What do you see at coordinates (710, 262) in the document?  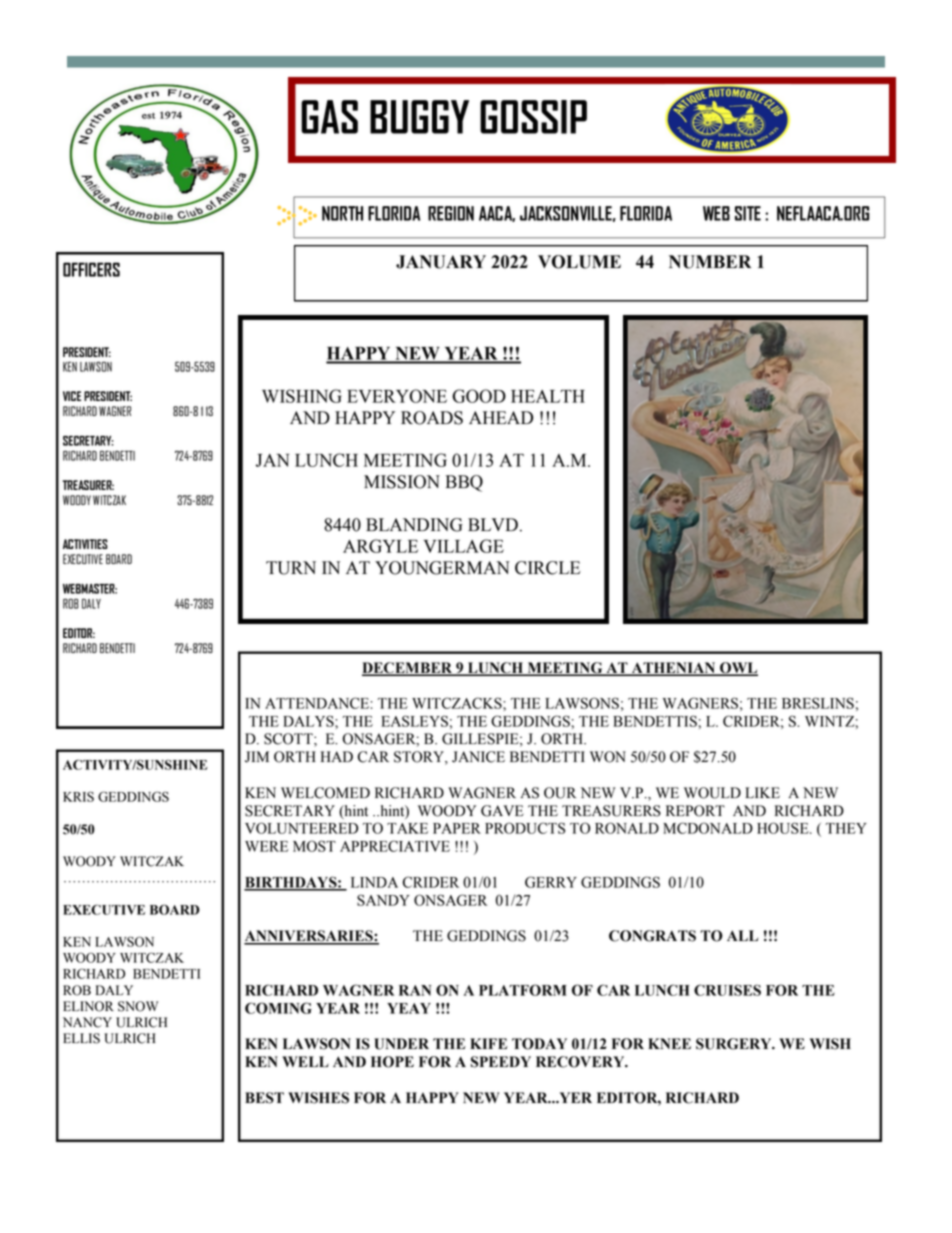 I see `NUMBER` at bounding box center [710, 262].
